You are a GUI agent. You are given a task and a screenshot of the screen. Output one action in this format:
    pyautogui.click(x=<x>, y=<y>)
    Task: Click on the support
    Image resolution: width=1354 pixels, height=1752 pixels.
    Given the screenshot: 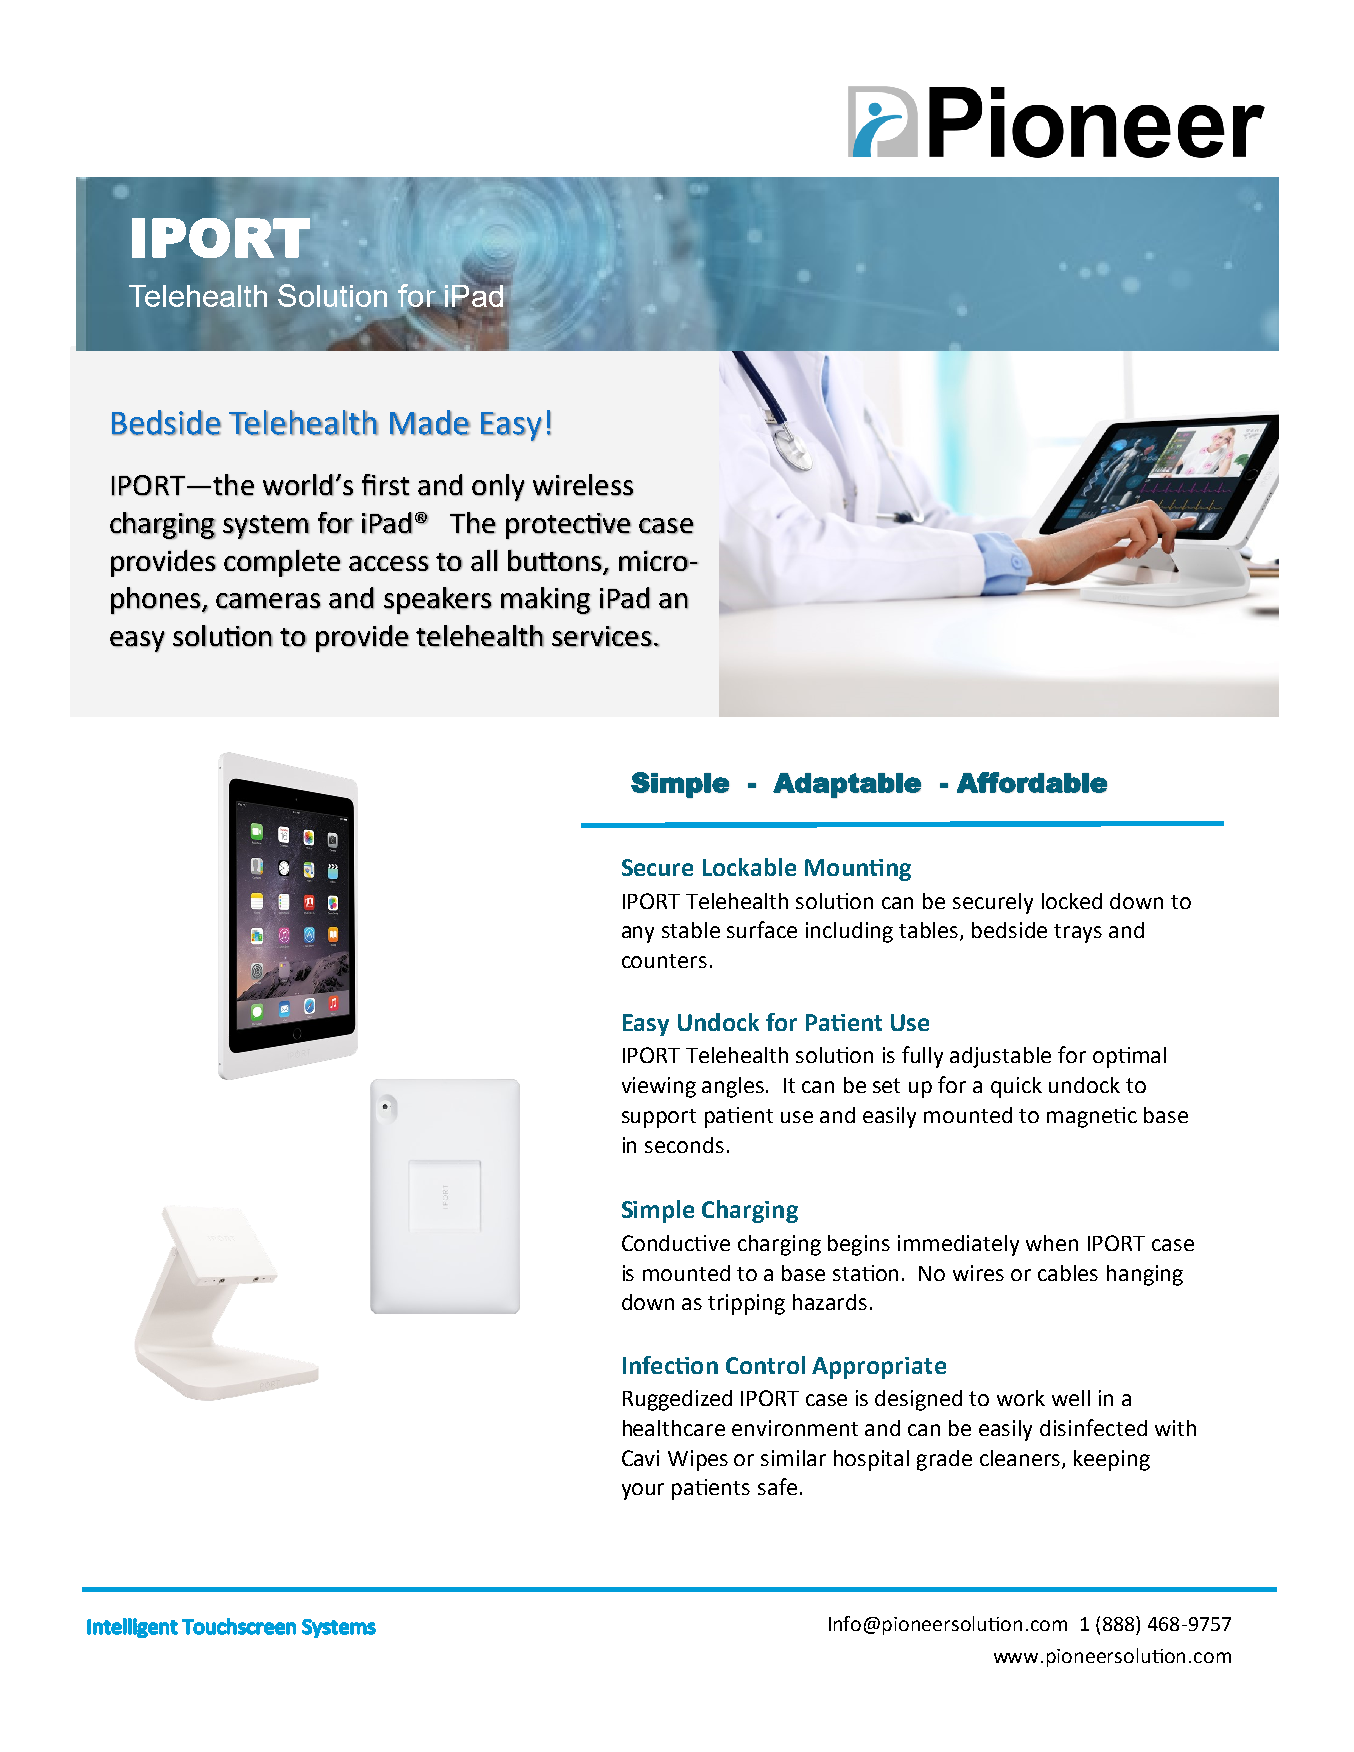 What is the action you would take?
    pyautogui.click(x=659, y=1118)
